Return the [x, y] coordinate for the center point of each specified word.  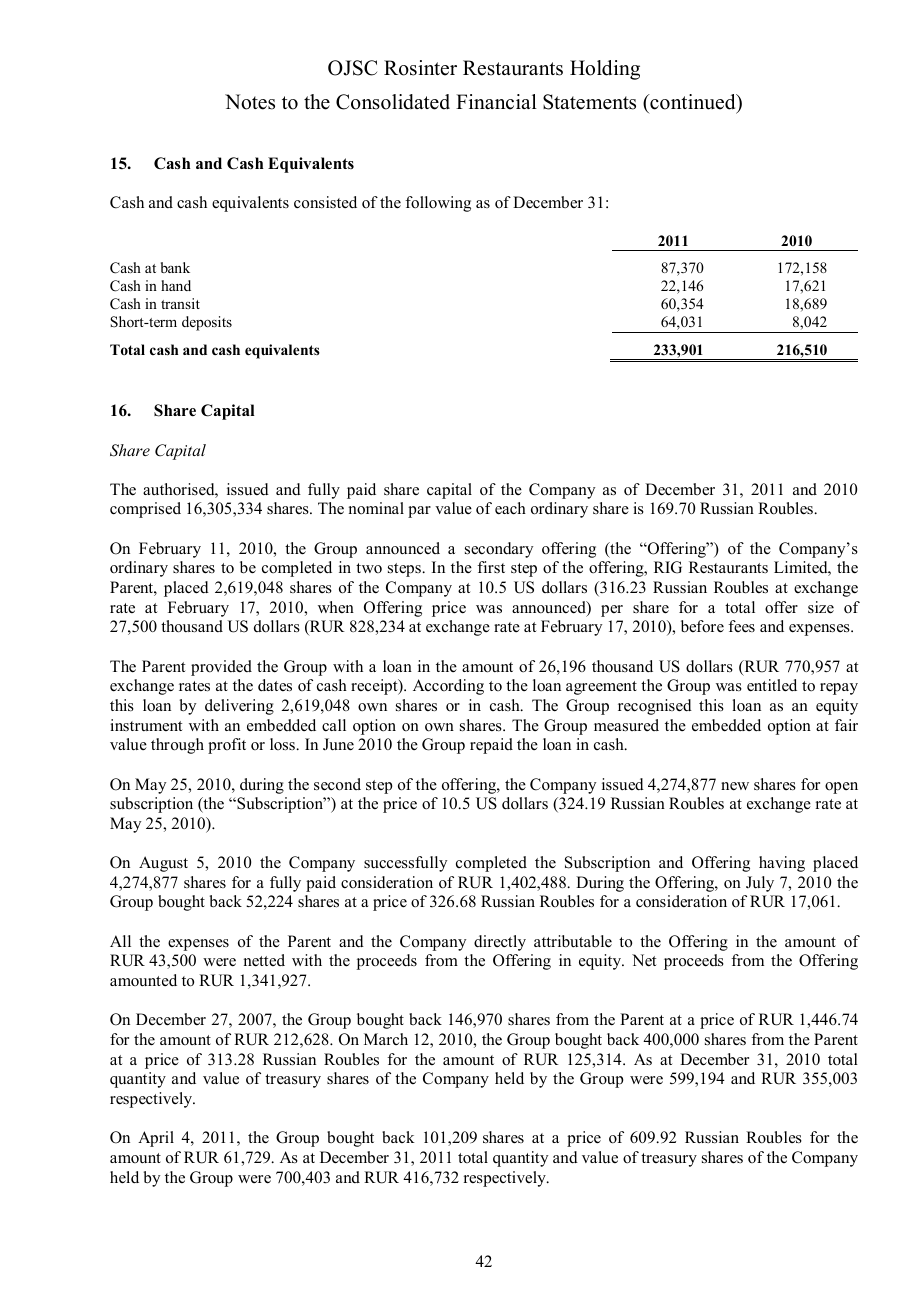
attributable [573, 941]
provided [221, 668]
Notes [250, 102]
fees [741, 626]
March [386, 1039]
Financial [496, 102]
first [491, 567]
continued [693, 102]
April [156, 1139]
